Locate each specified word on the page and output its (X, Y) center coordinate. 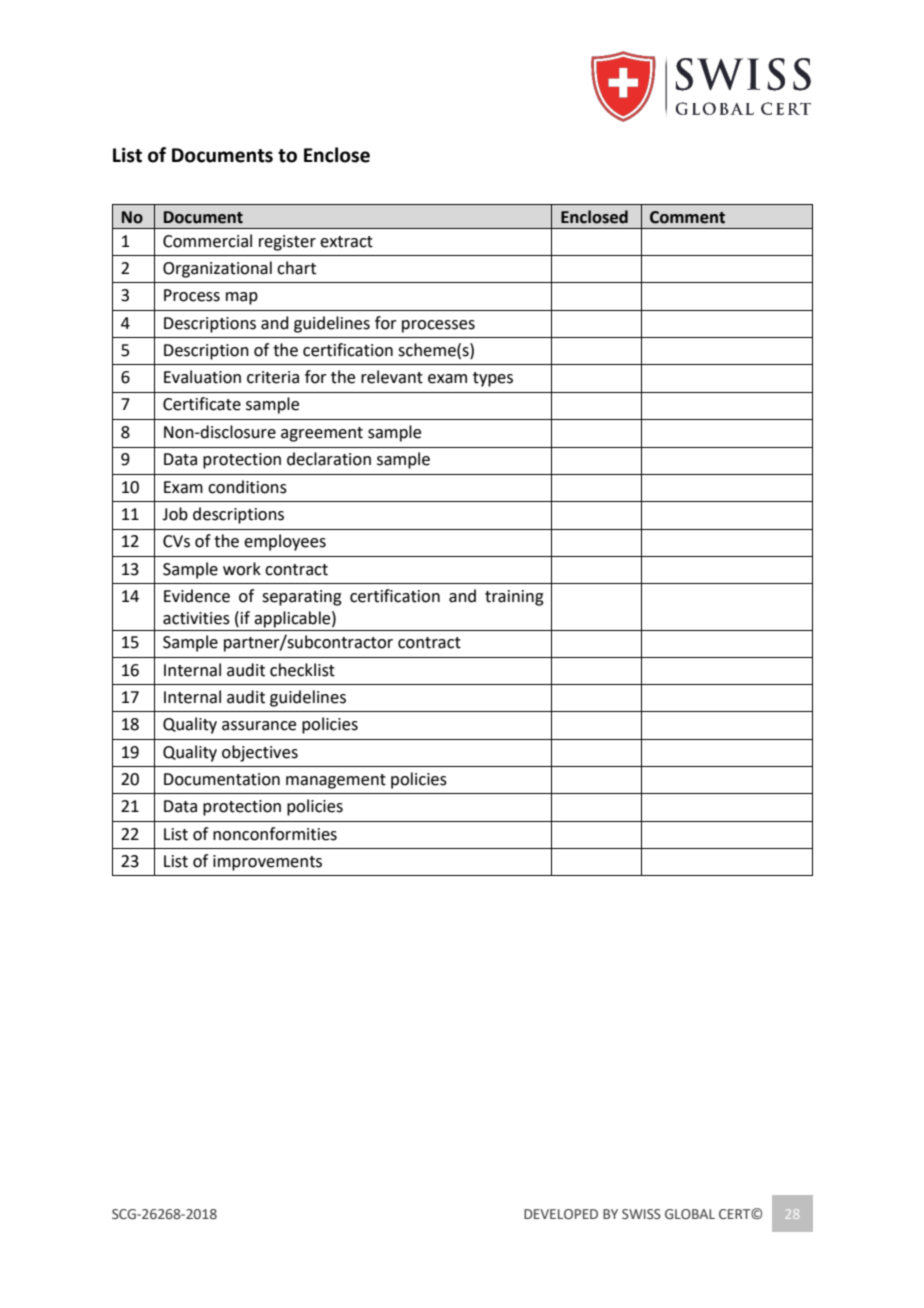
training (514, 598)
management (336, 781)
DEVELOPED (561, 1214)
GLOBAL (690, 1214)
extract (346, 242)
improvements (267, 863)
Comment (687, 217)
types (493, 379)
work (242, 569)
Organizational (217, 269)
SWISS (641, 1214)
